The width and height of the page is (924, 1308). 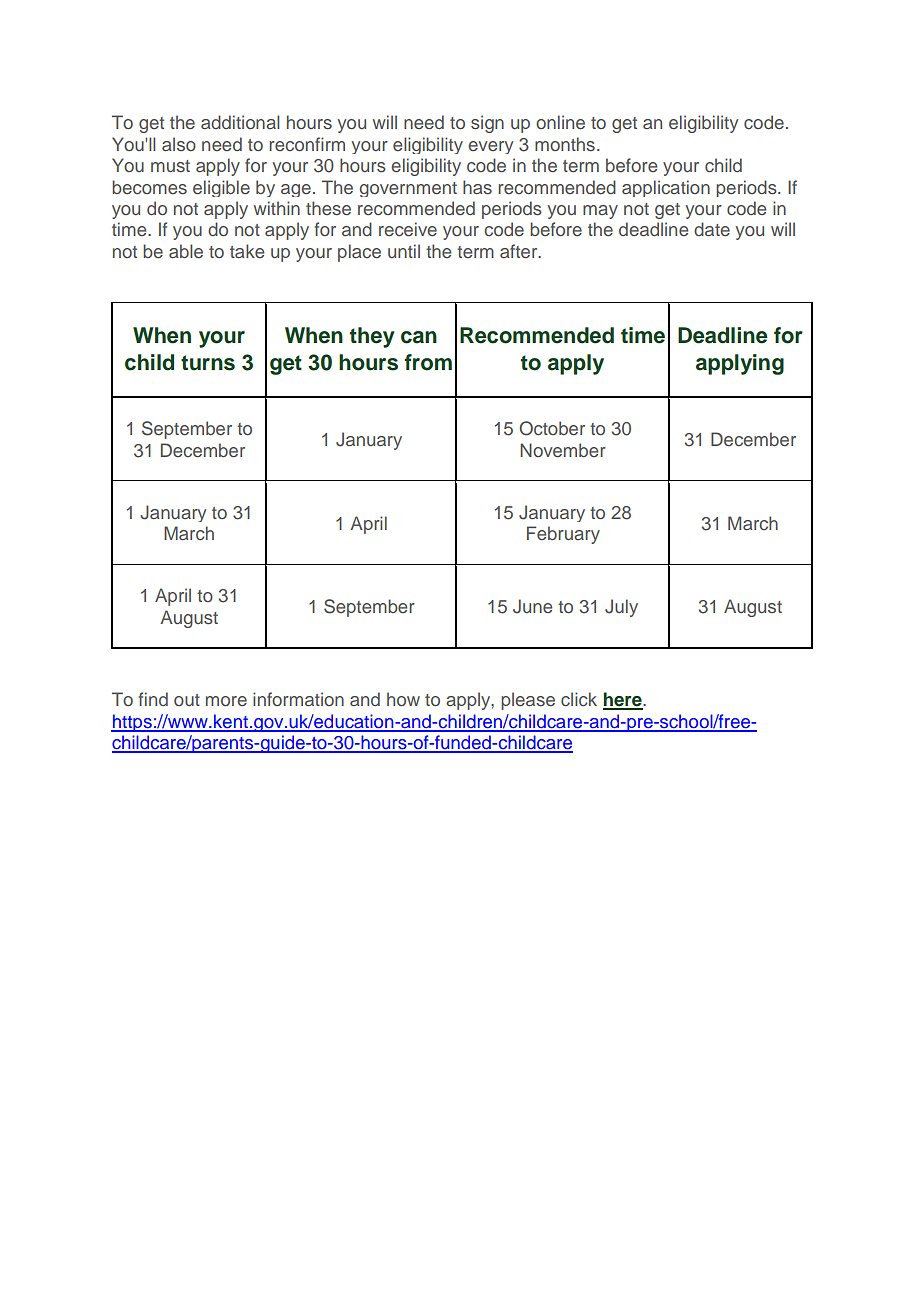 I want to click on also, so click(x=179, y=144).
